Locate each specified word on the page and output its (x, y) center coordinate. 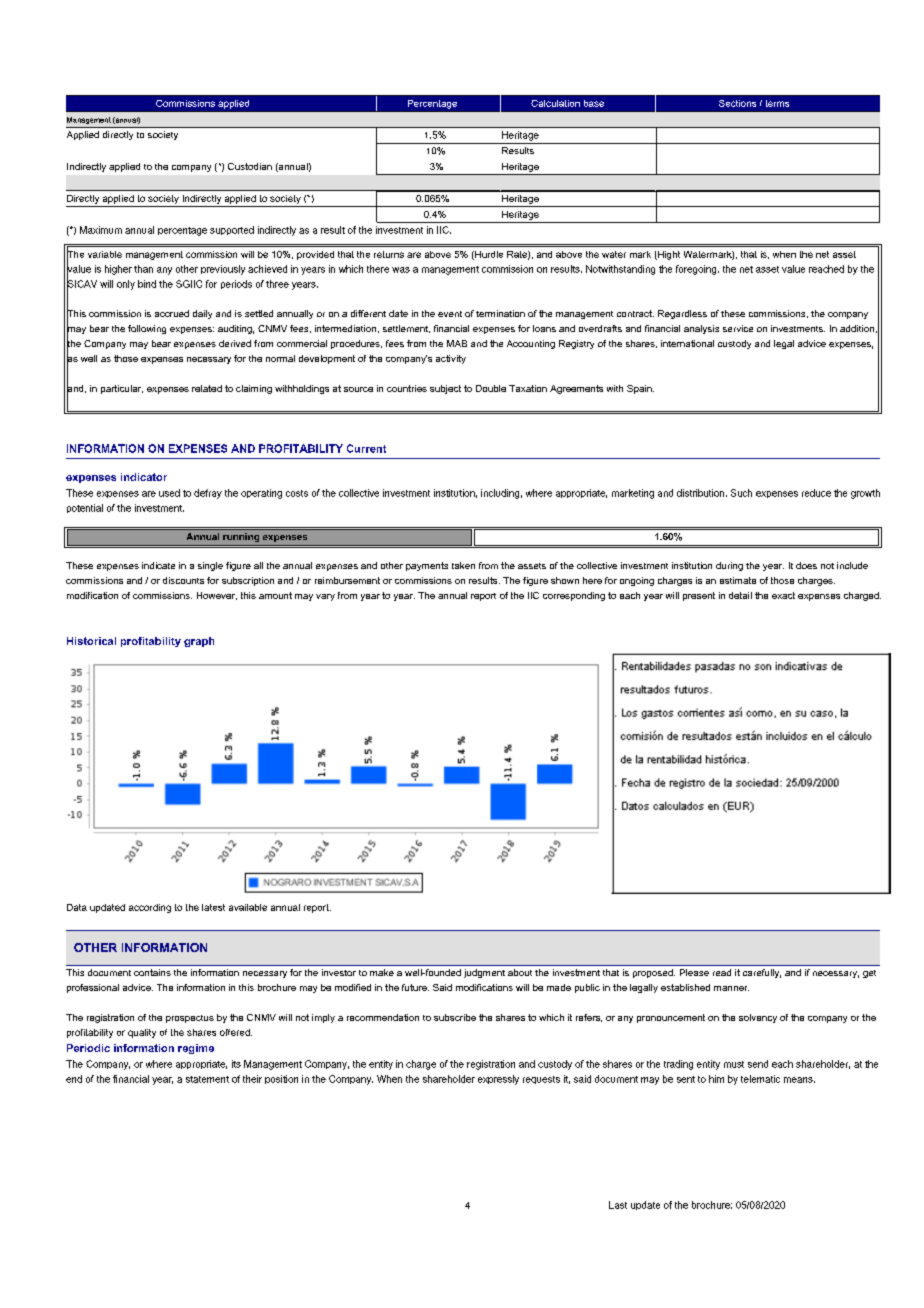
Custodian (250, 166)
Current (366, 448)
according (150, 908)
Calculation (555, 103)
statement (207, 1079)
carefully (762, 973)
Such (741, 493)
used (169, 493)
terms (777, 103)
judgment (484, 973)
